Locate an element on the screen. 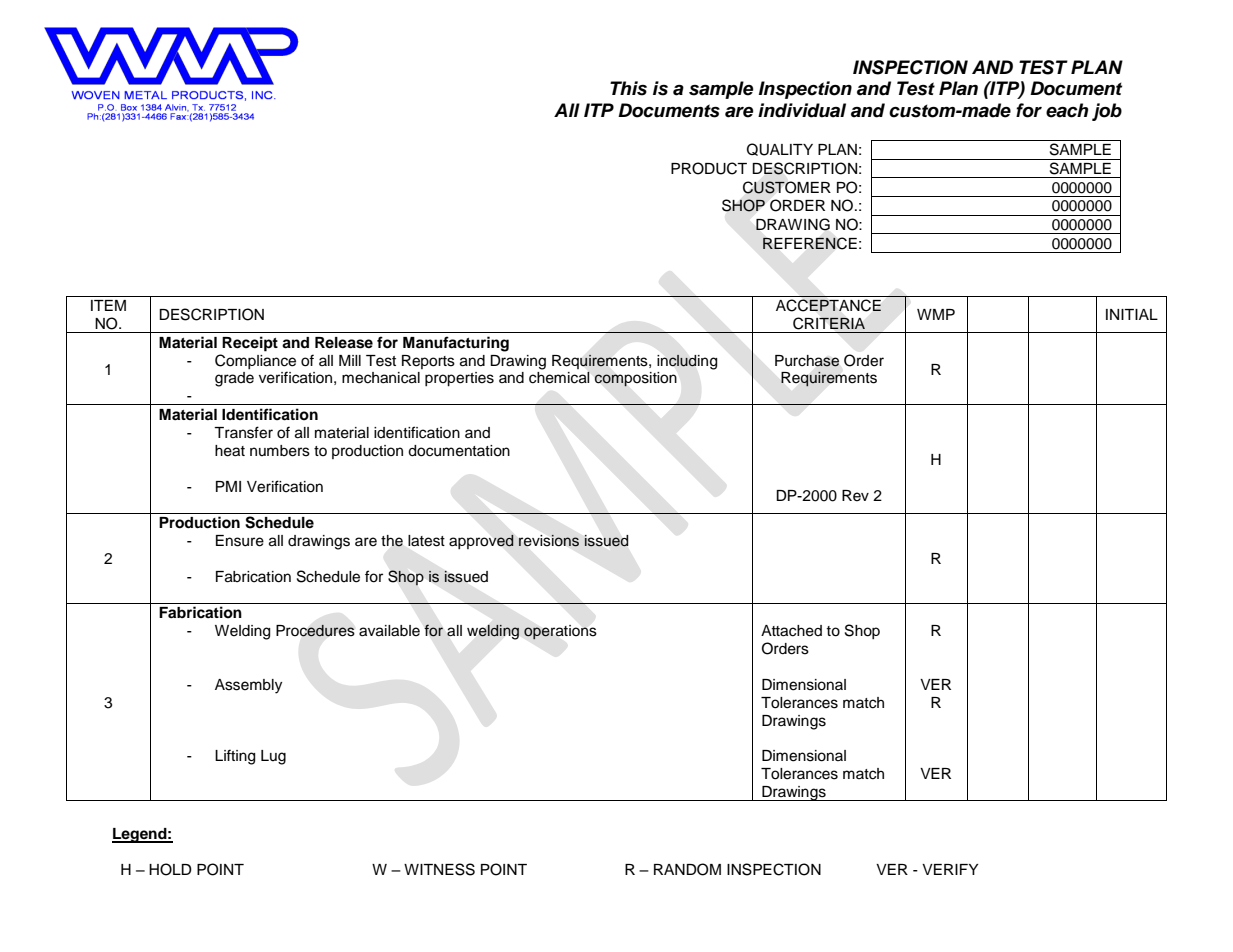 This screenshot has height=952, width=1233. each is located at coordinates (1067, 110).
